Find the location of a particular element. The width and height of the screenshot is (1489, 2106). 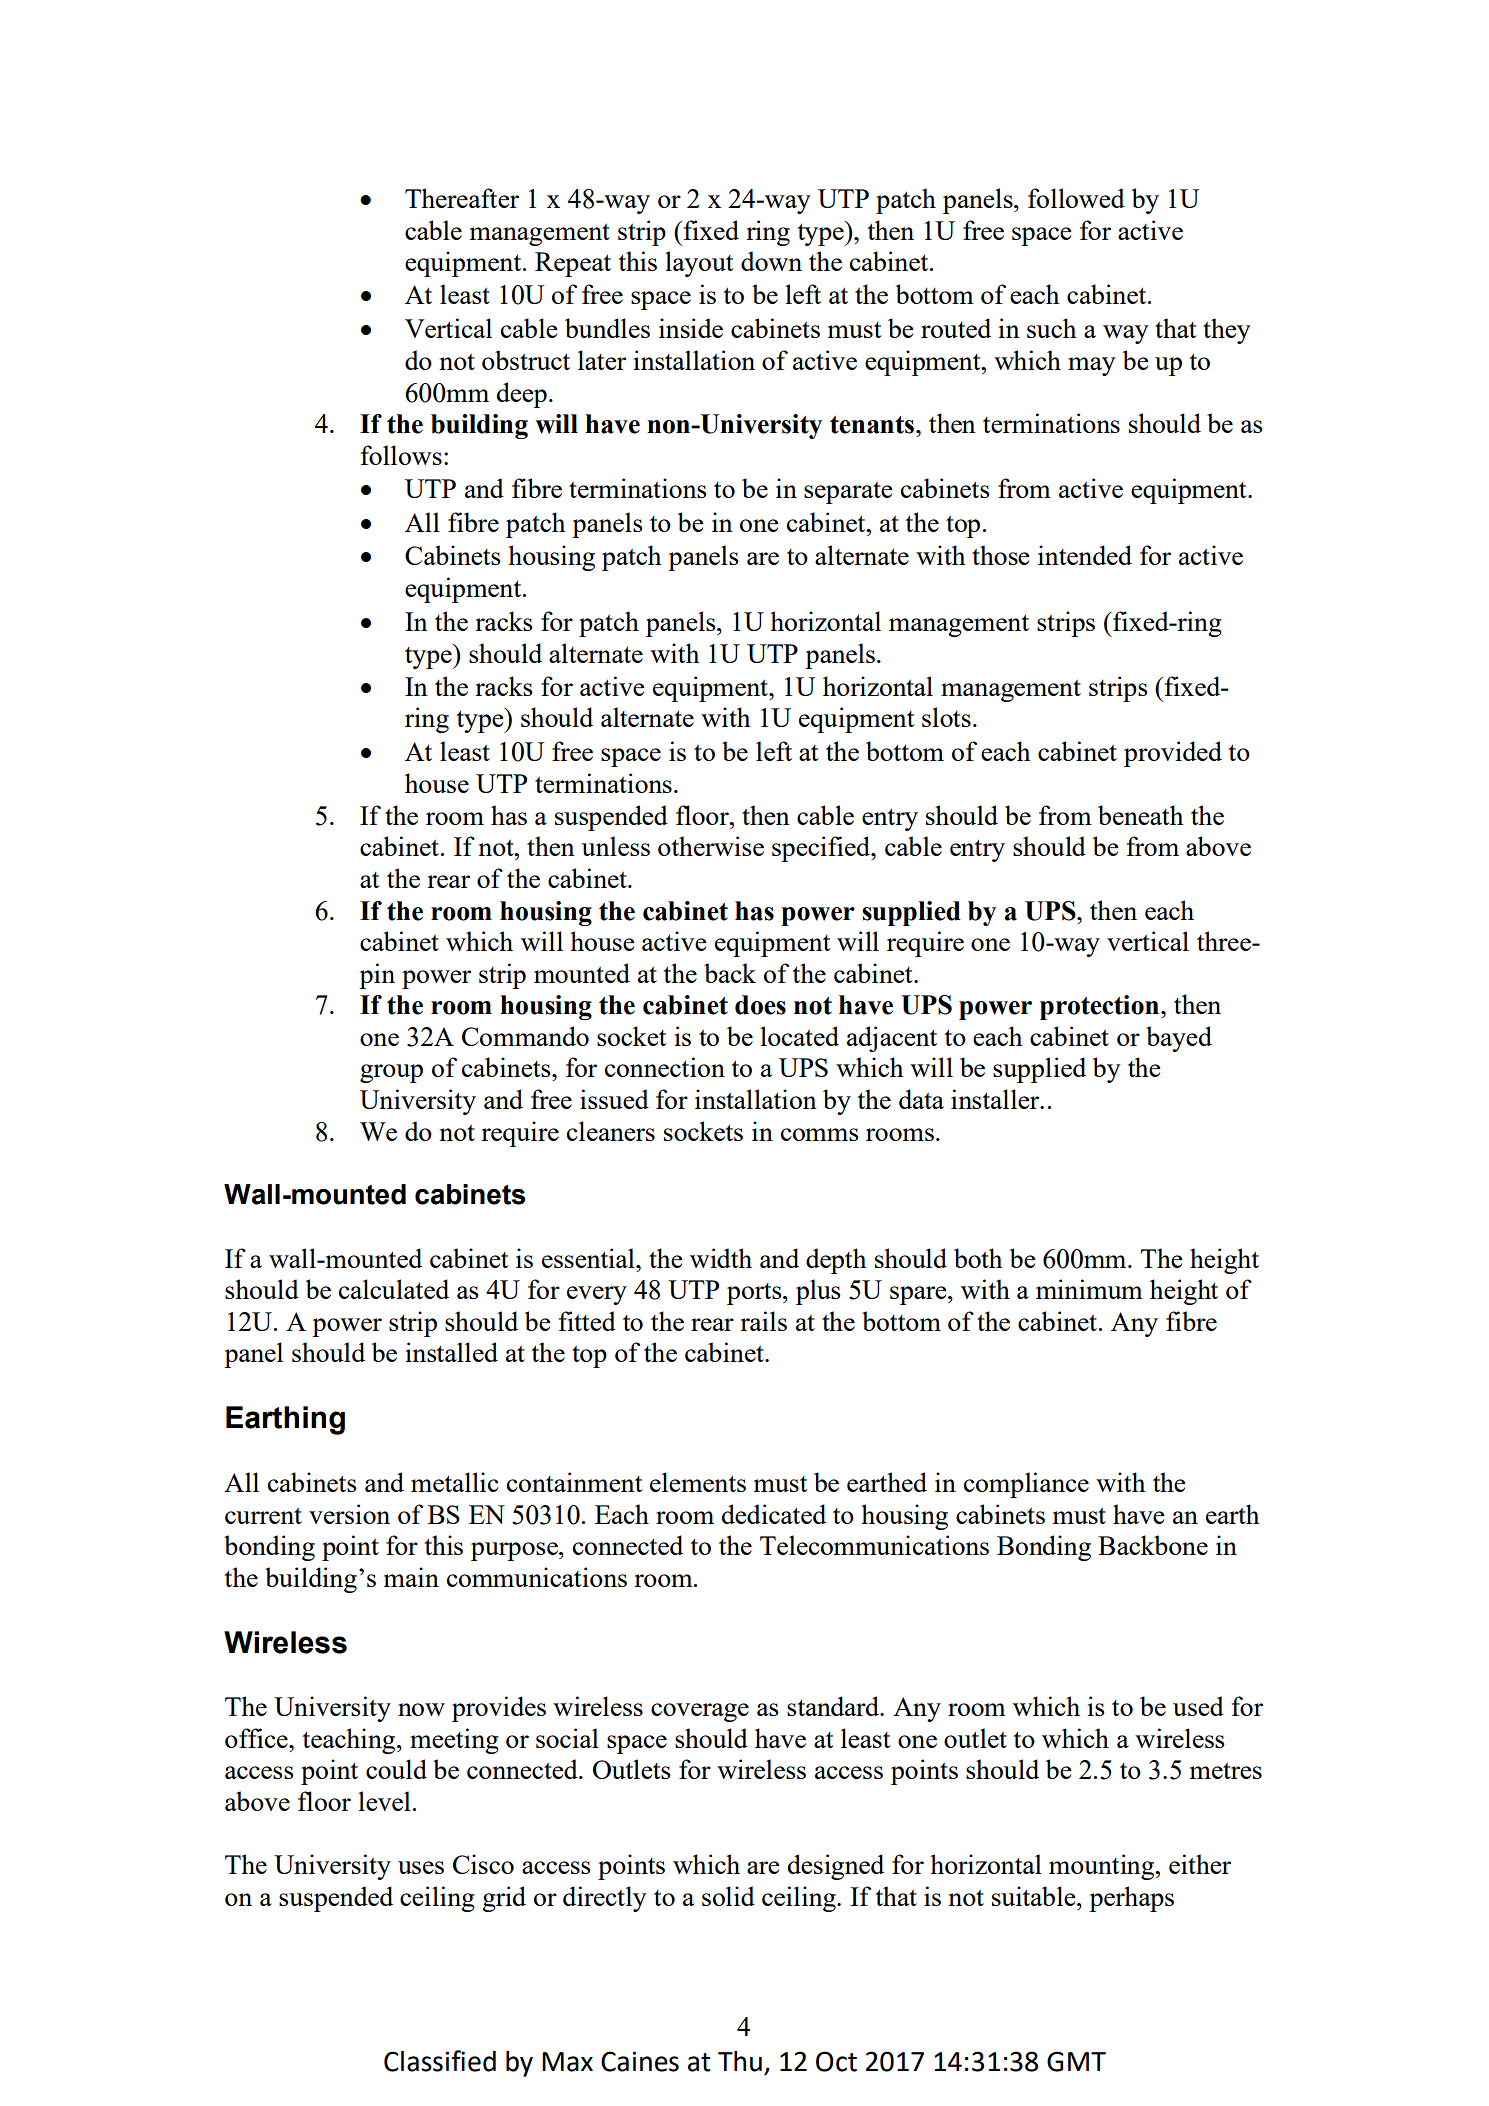

GMT is located at coordinates (1076, 2061).
